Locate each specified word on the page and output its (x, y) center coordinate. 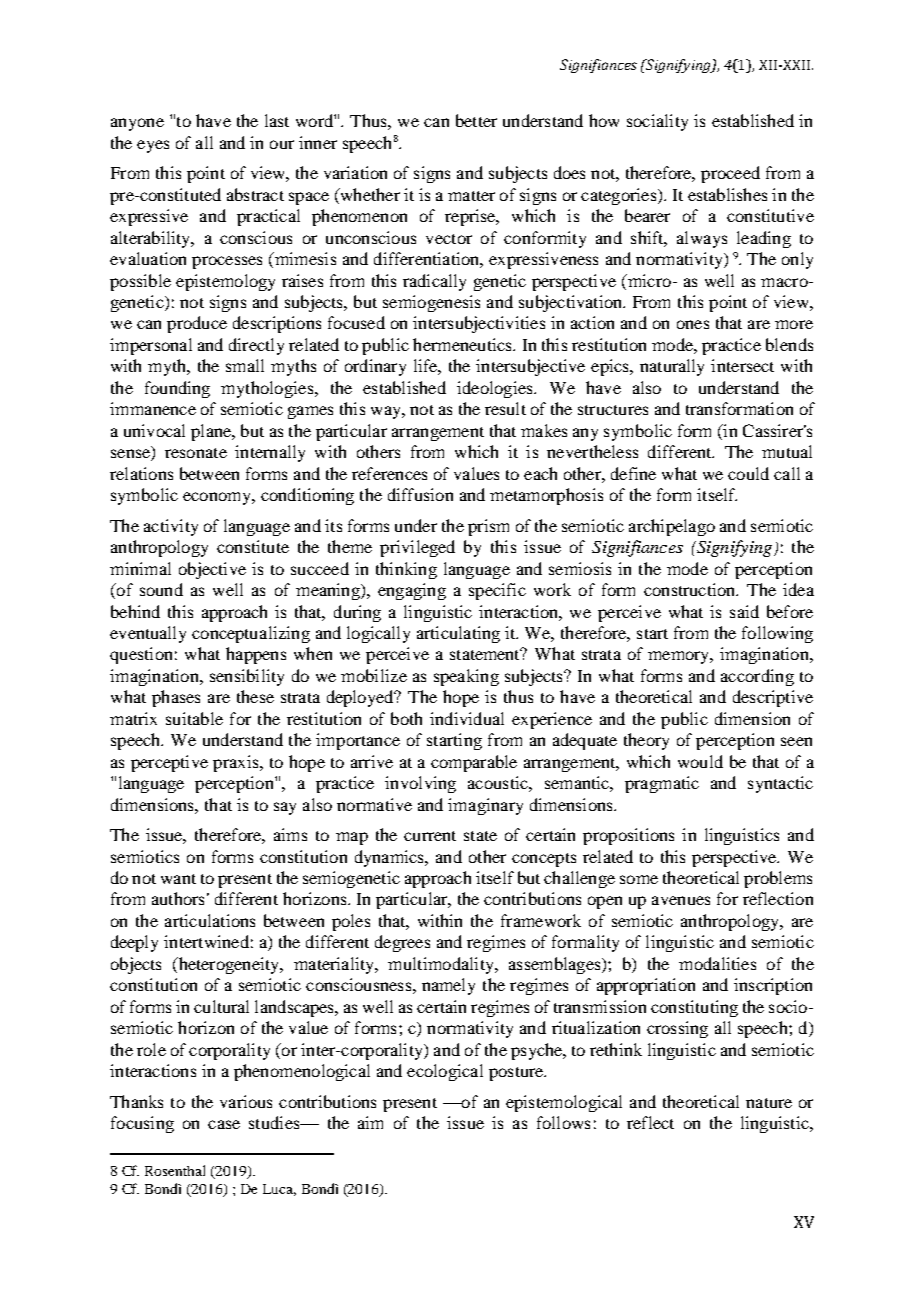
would (700, 761)
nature (769, 1103)
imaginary (485, 806)
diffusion (420, 494)
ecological (445, 1072)
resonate (196, 453)
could (748, 473)
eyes (153, 146)
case (224, 1124)
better (476, 120)
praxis (237, 763)
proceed (730, 174)
